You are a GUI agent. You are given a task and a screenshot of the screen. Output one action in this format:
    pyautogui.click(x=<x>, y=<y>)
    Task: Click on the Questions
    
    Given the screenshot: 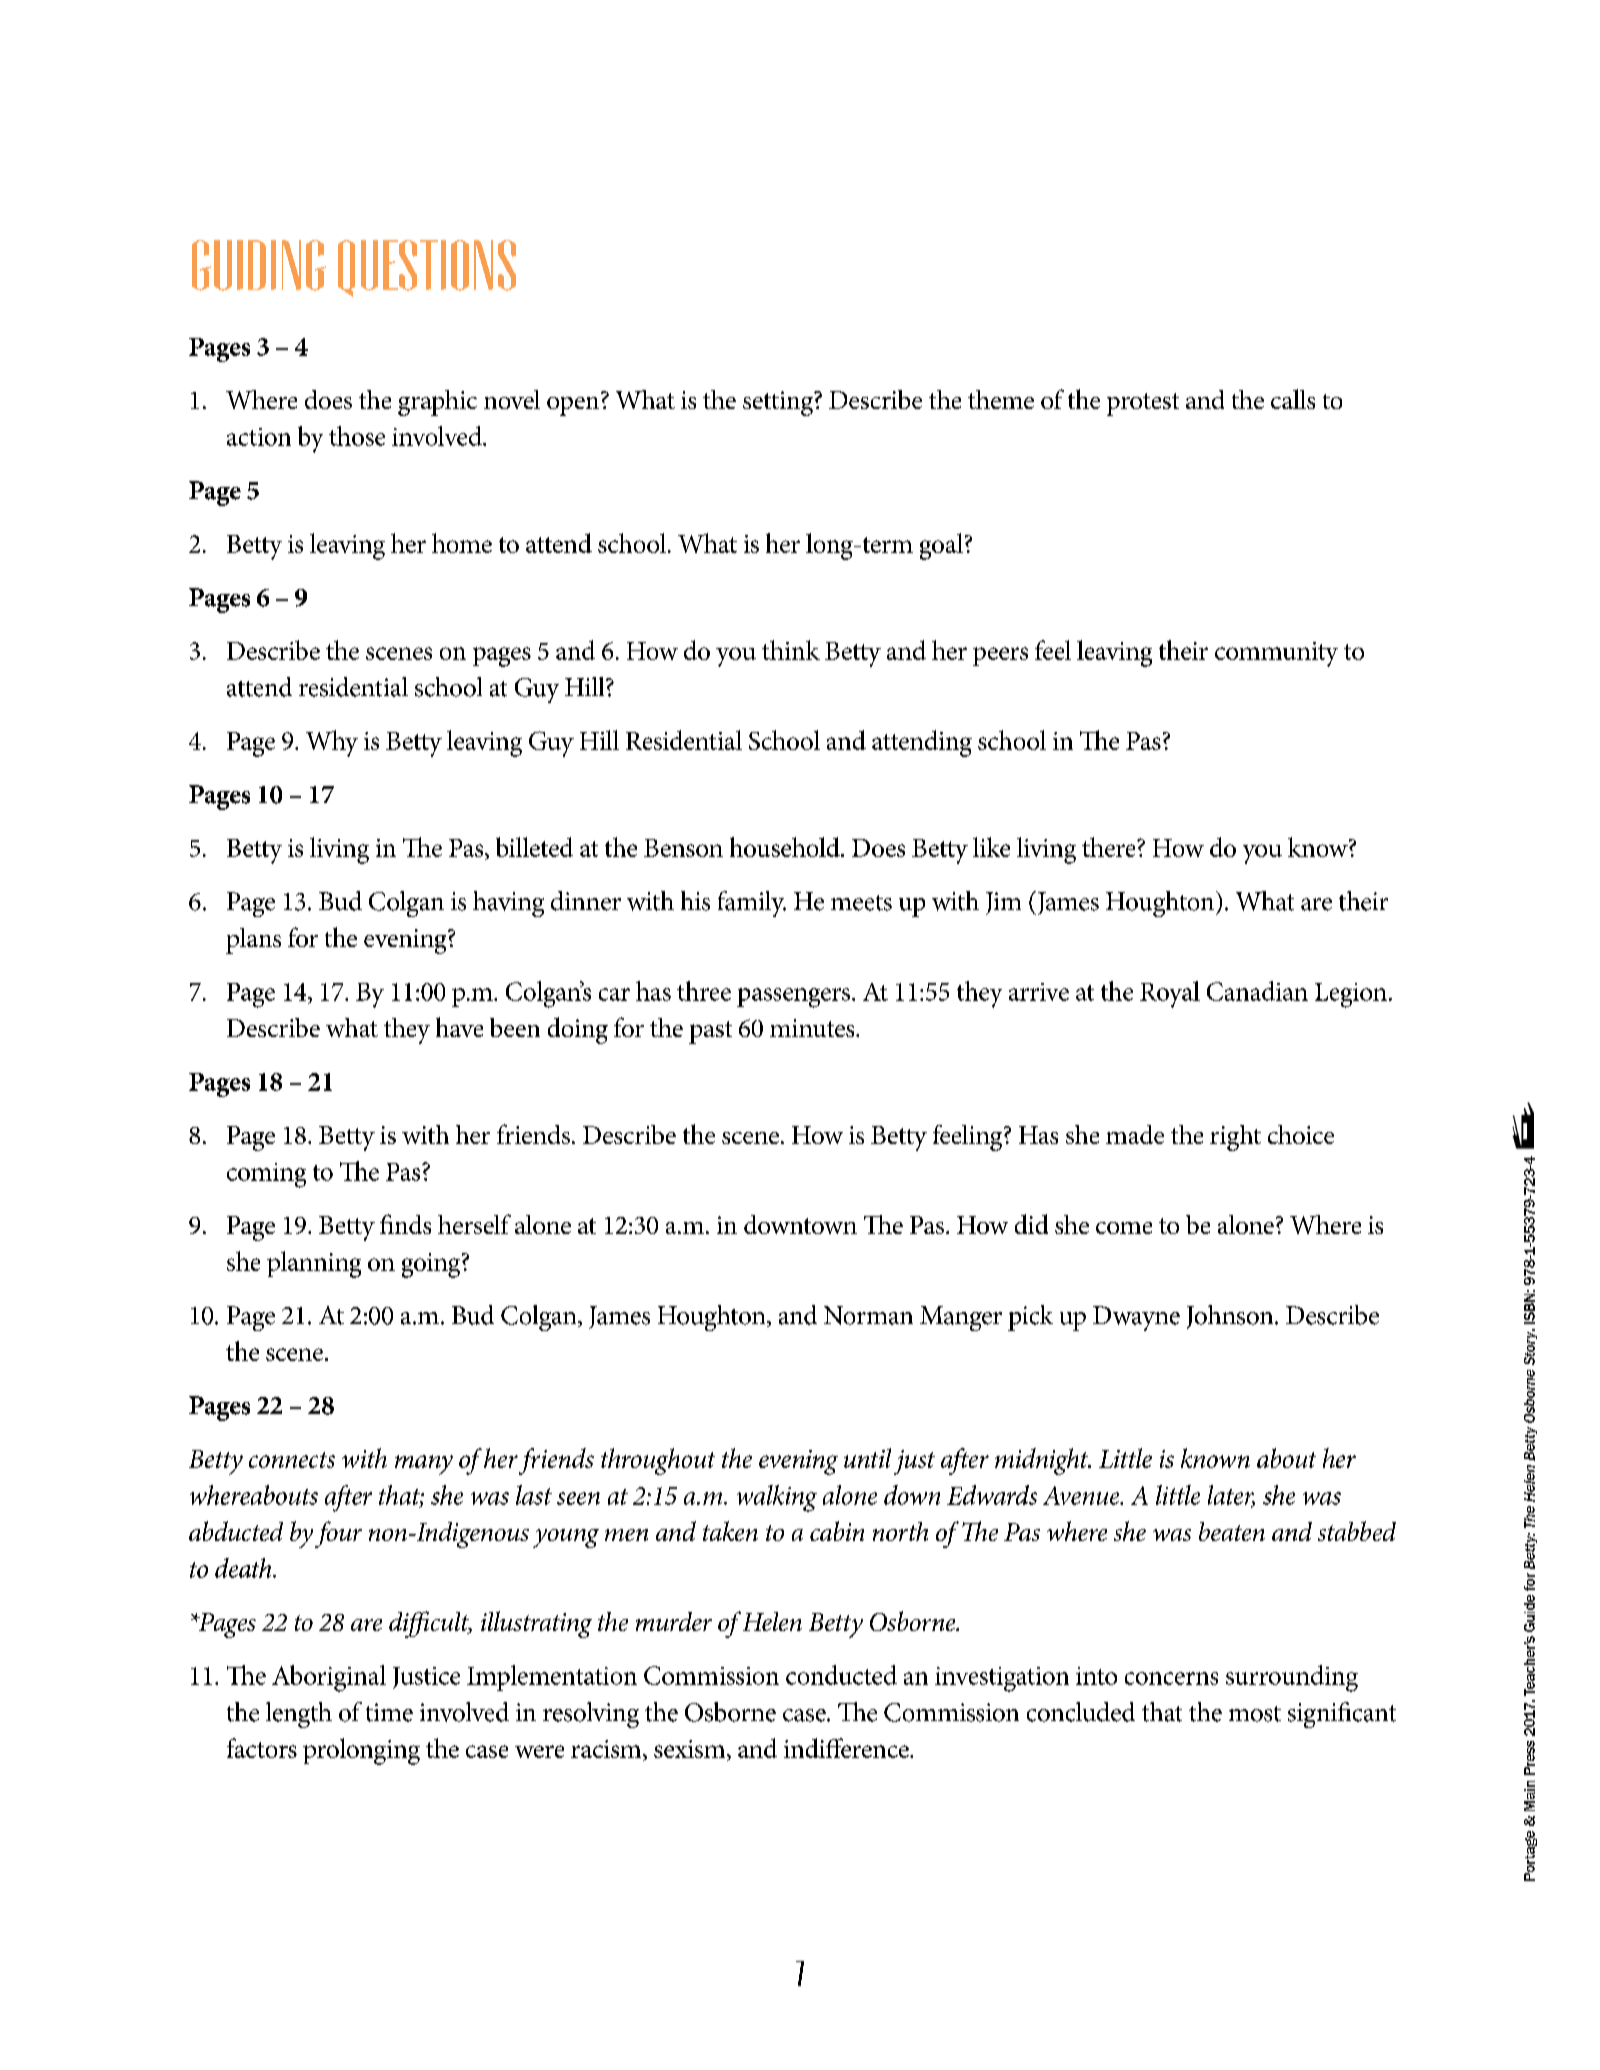 What is the action you would take?
    pyautogui.click(x=427, y=268)
